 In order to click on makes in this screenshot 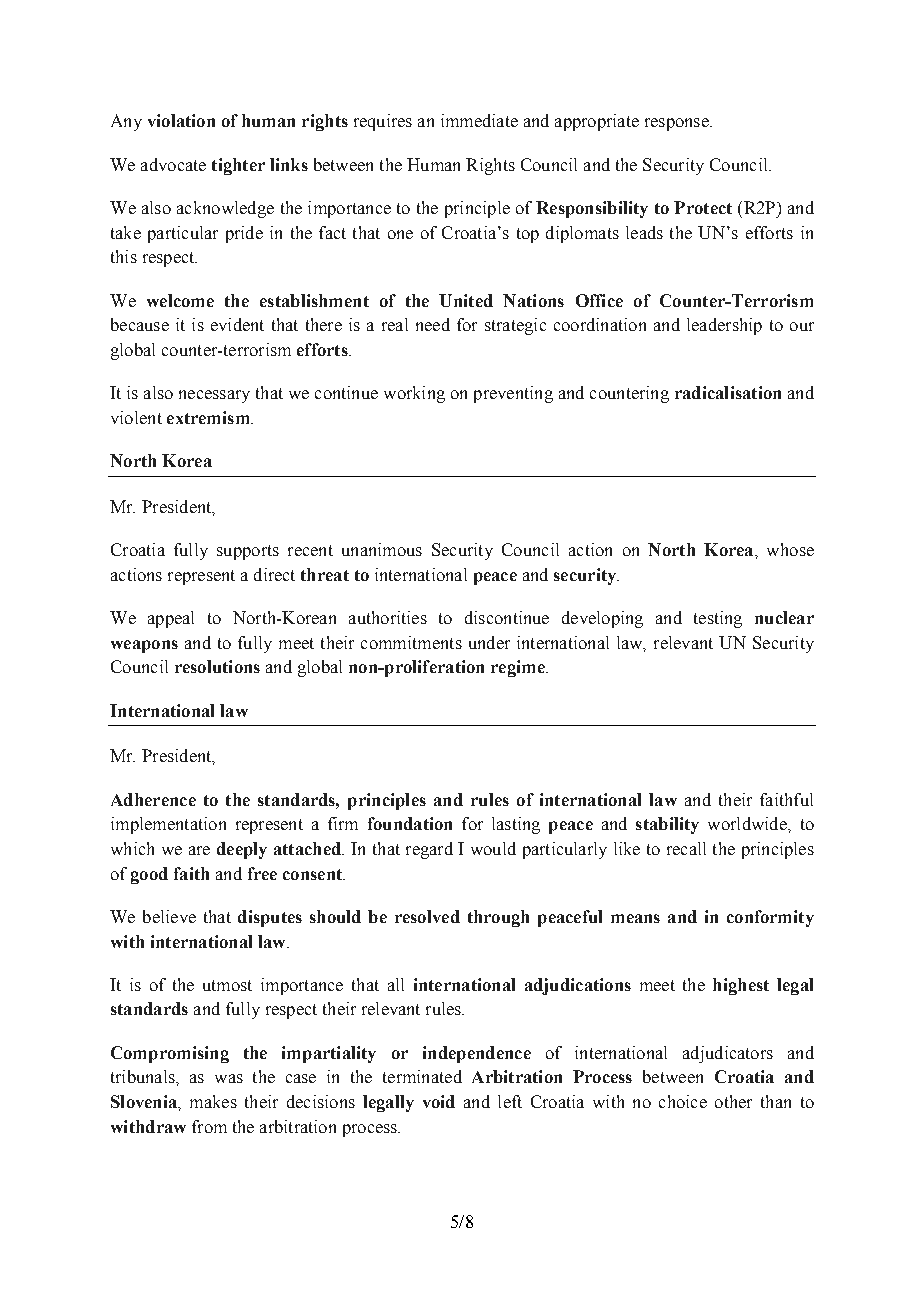, I will do `click(213, 1101)`.
